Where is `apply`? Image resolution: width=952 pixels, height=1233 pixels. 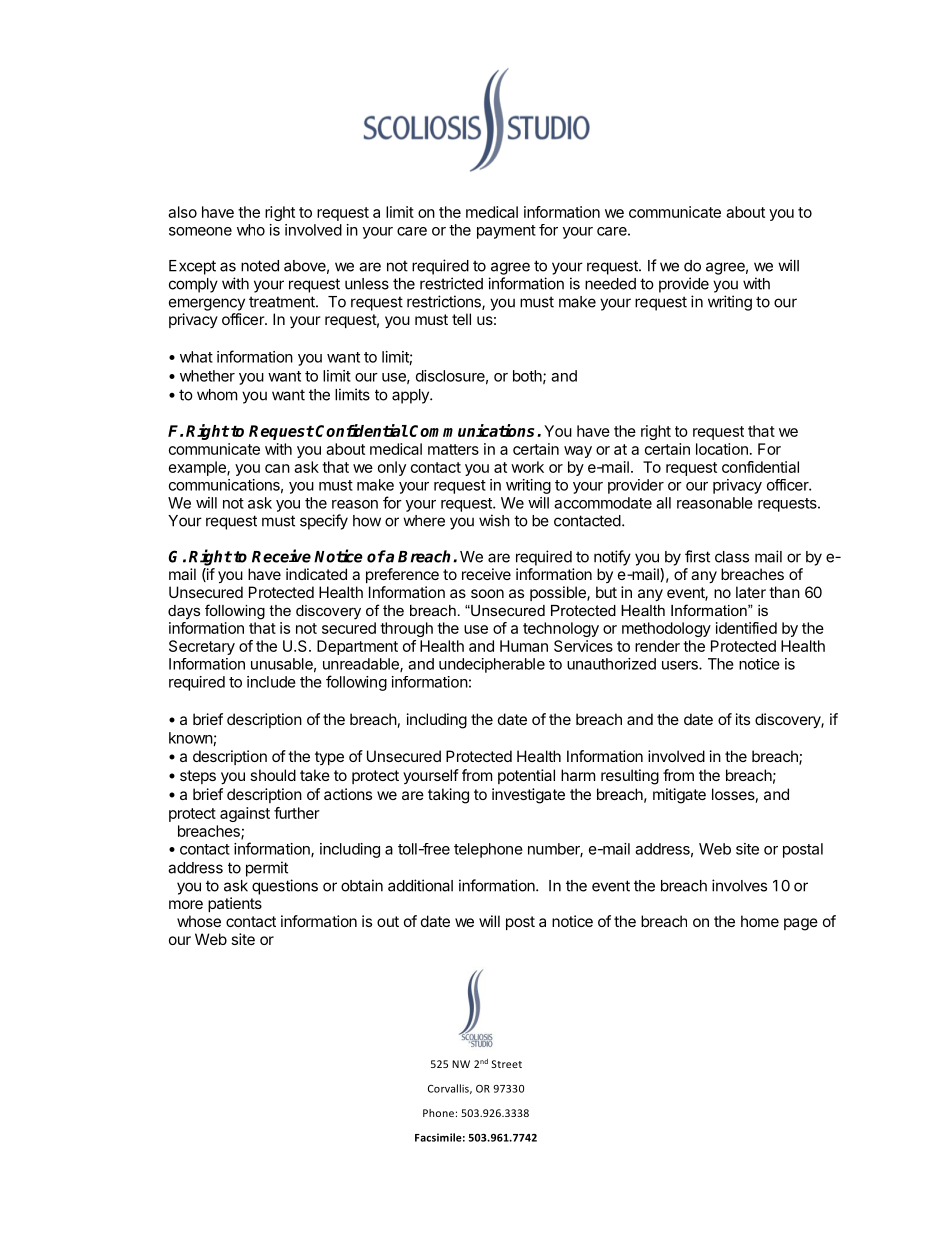
apply is located at coordinates (411, 396).
